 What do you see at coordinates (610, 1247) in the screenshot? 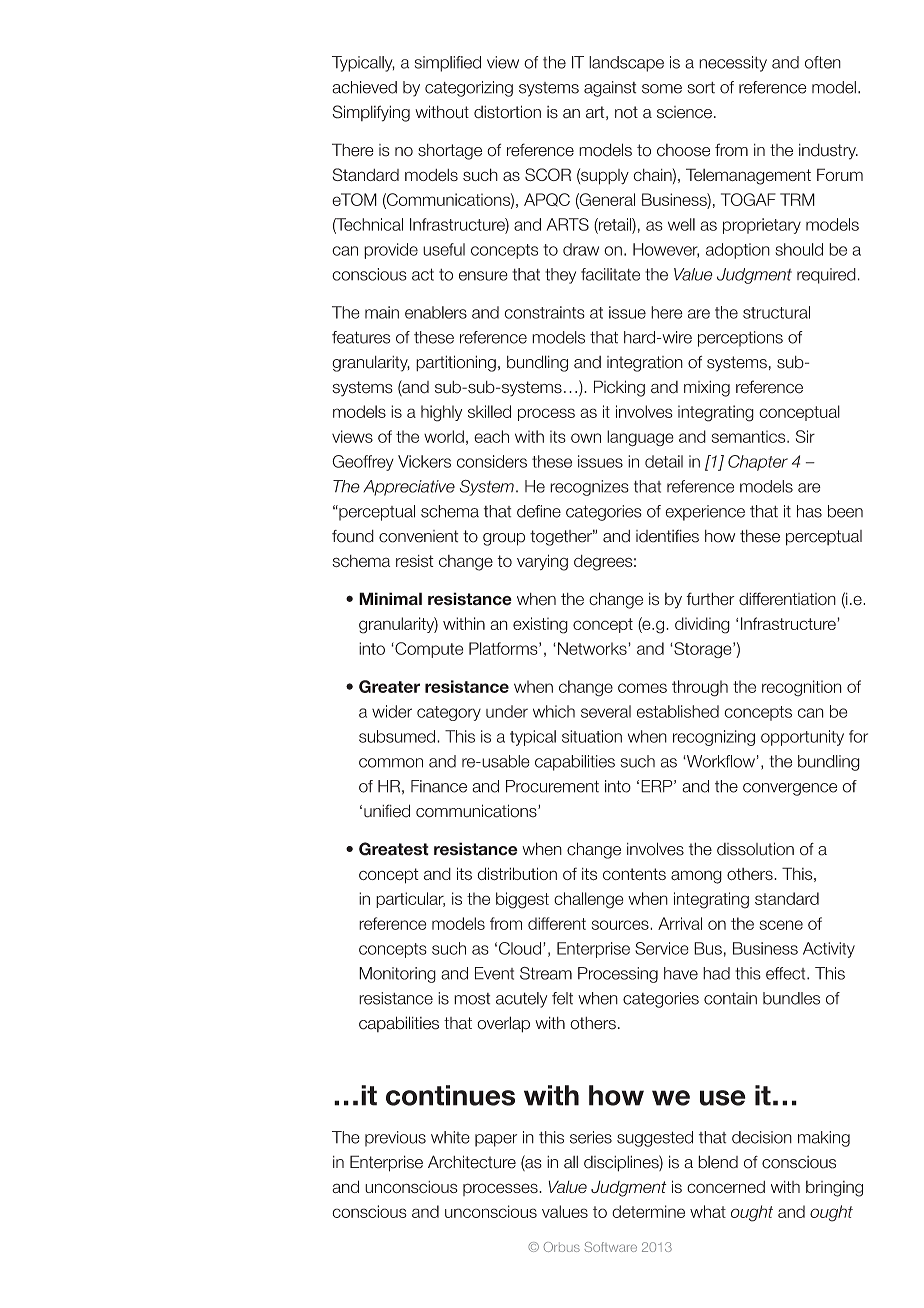
I see `Software` at bounding box center [610, 1247].
